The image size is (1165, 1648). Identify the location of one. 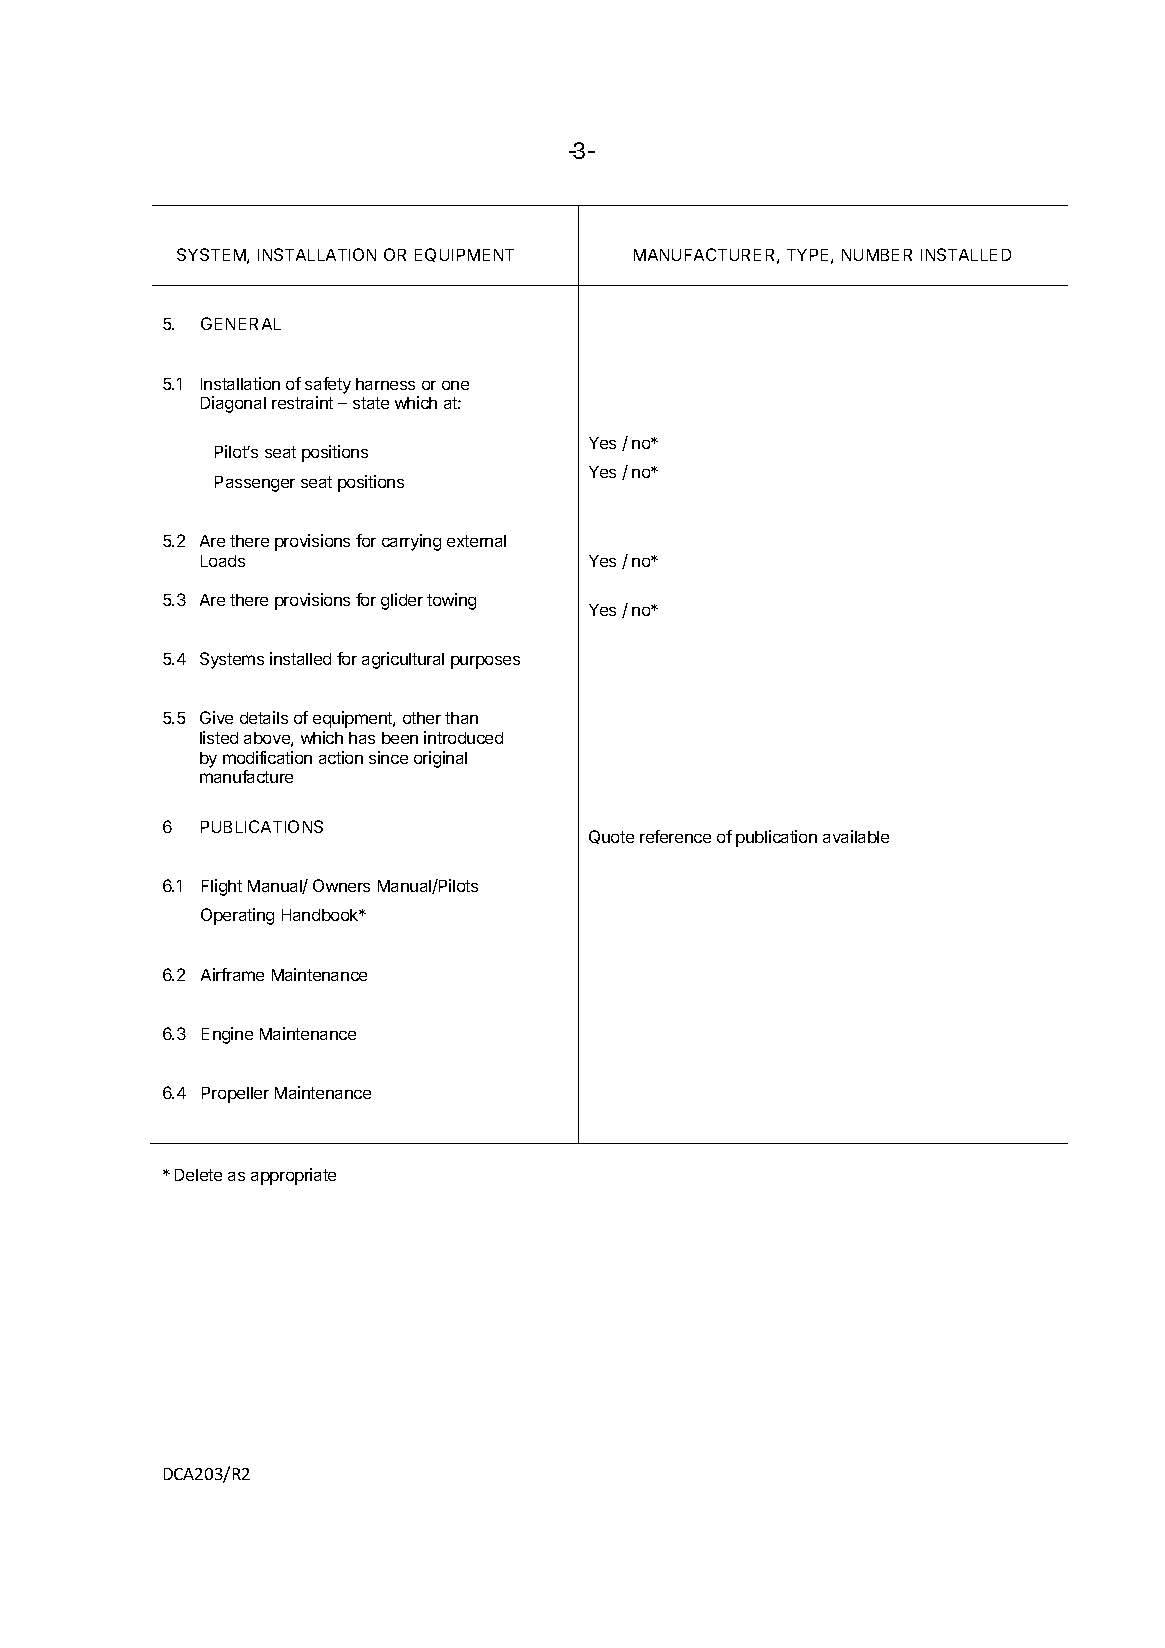
(455, 385).
